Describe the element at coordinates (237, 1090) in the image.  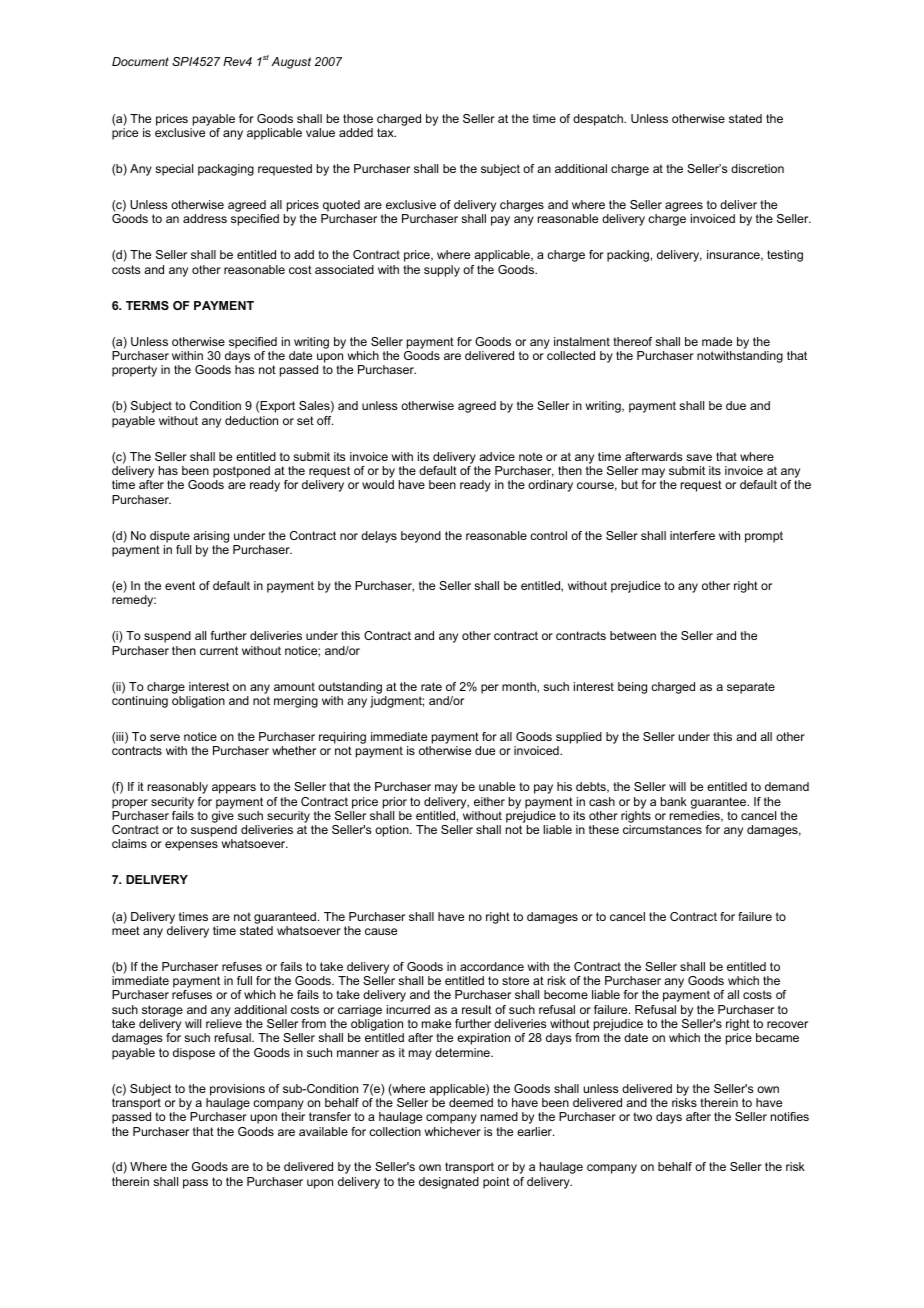
I see `provisions` at that location.
